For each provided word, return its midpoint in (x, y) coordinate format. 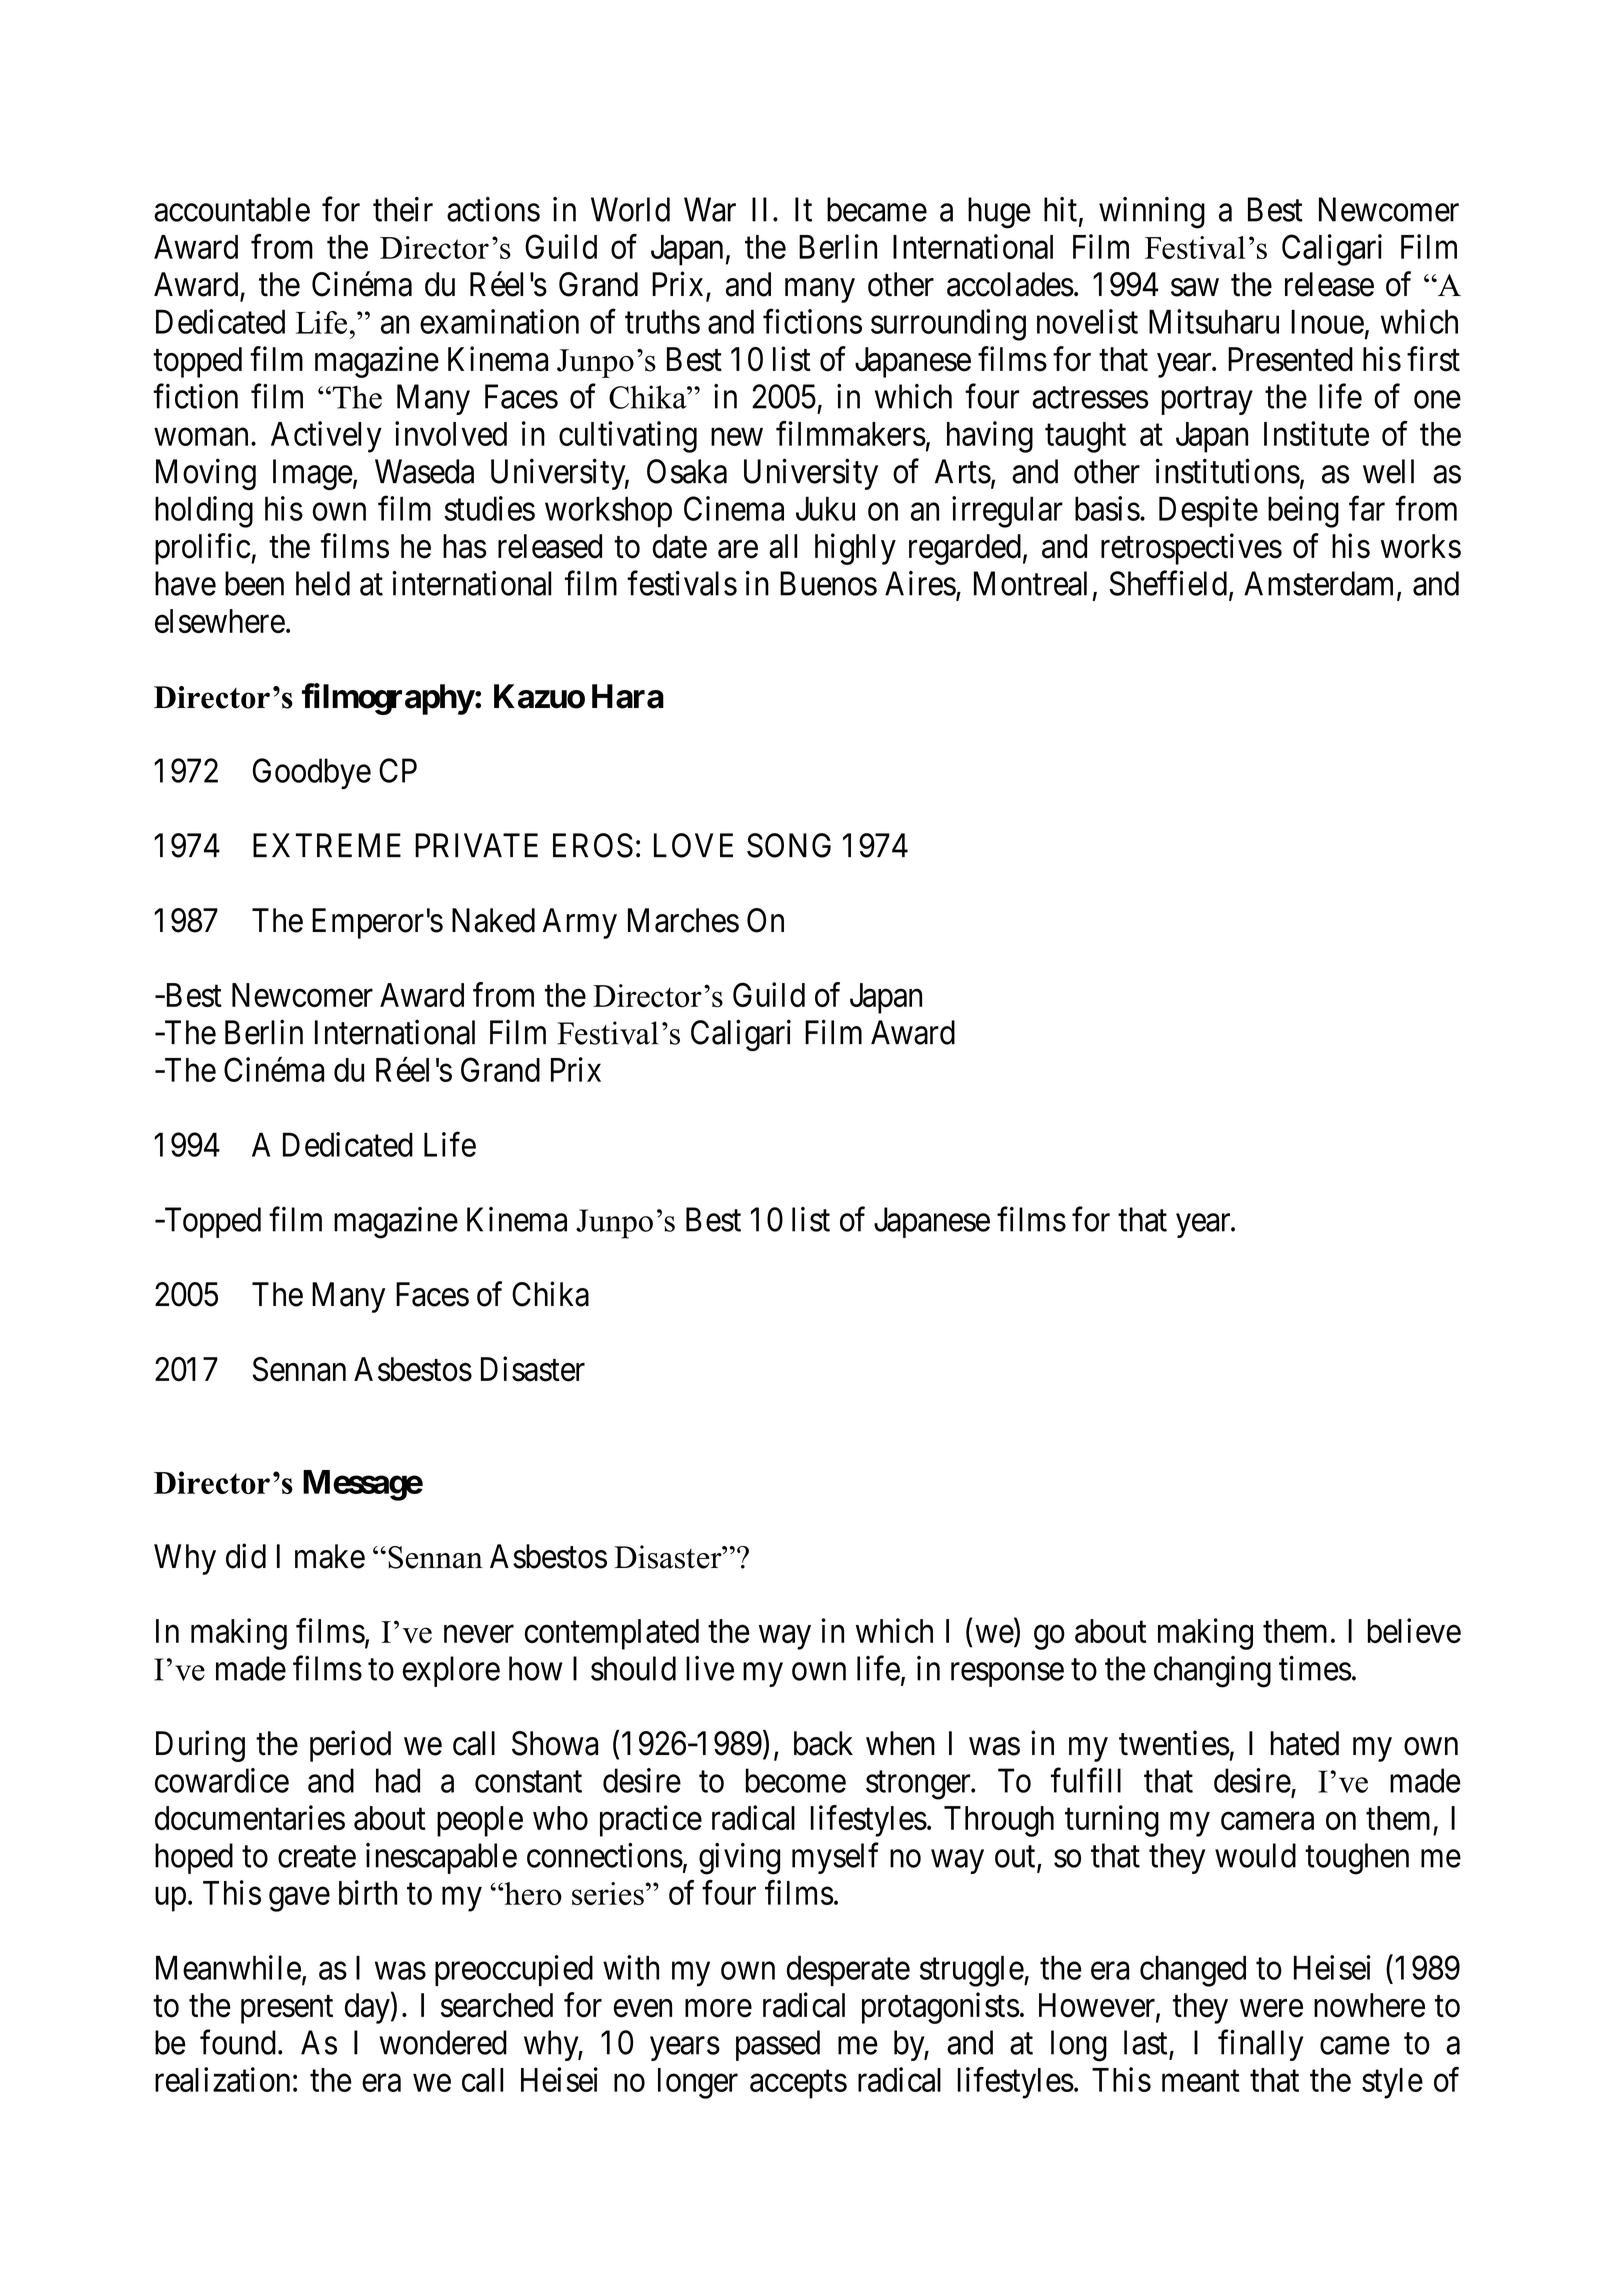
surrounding (948, 325)
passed (778, 2045)
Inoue (1327, 321)
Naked (493, 920)
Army (579, 923)
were (1271, 2008)
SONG (789, 845)
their (403, 209)
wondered (443, 2042)
